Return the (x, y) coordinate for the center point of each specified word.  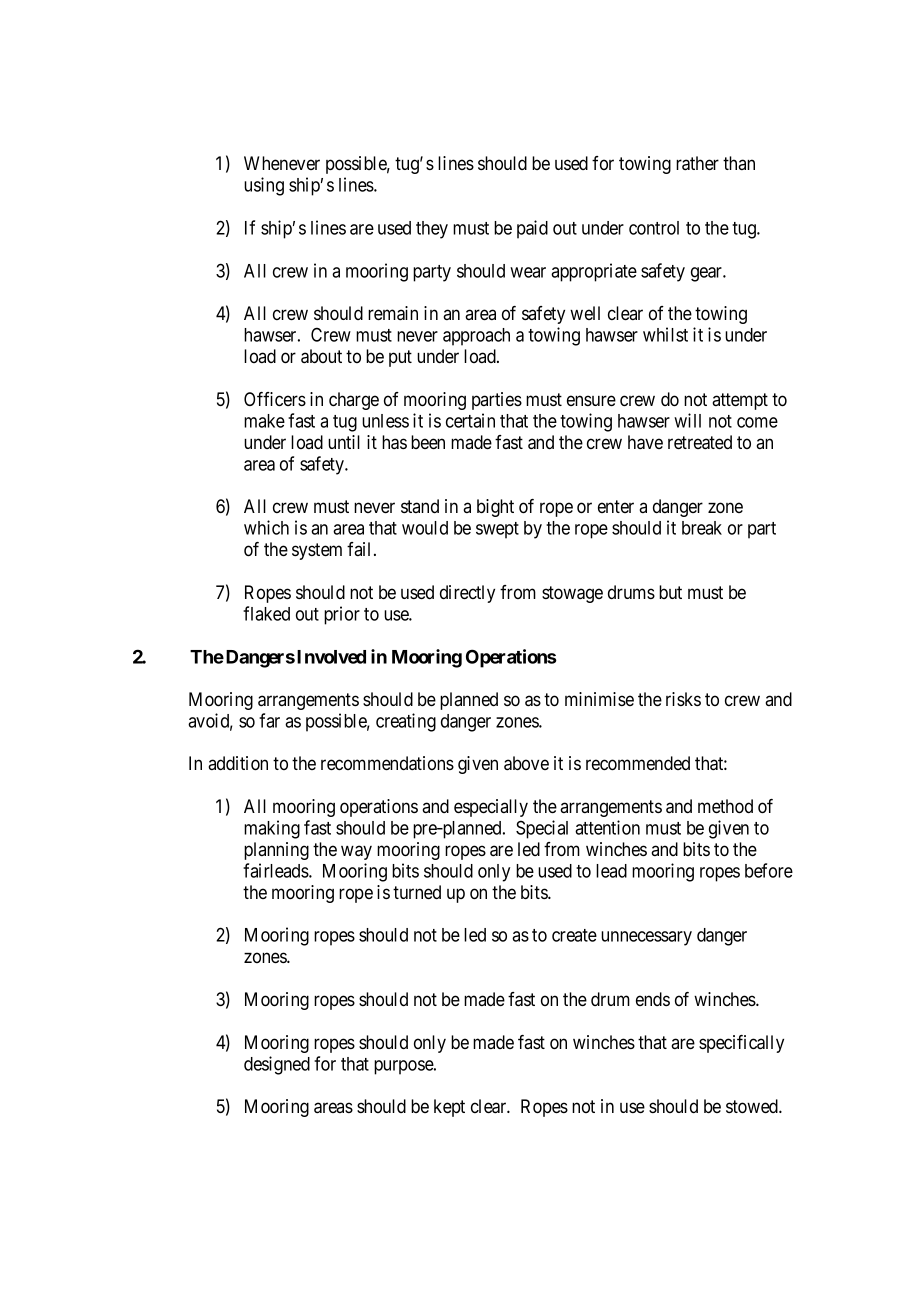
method (725, 806)
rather (697, 163)
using (264, 186)
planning (276, 851)
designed (277, 1065)
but (670, 592)
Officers (275, 399)
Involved (331, 657)
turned (417, 892)
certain (470, 420)
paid (532, 229)
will (687, 420)
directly (467, 594)
